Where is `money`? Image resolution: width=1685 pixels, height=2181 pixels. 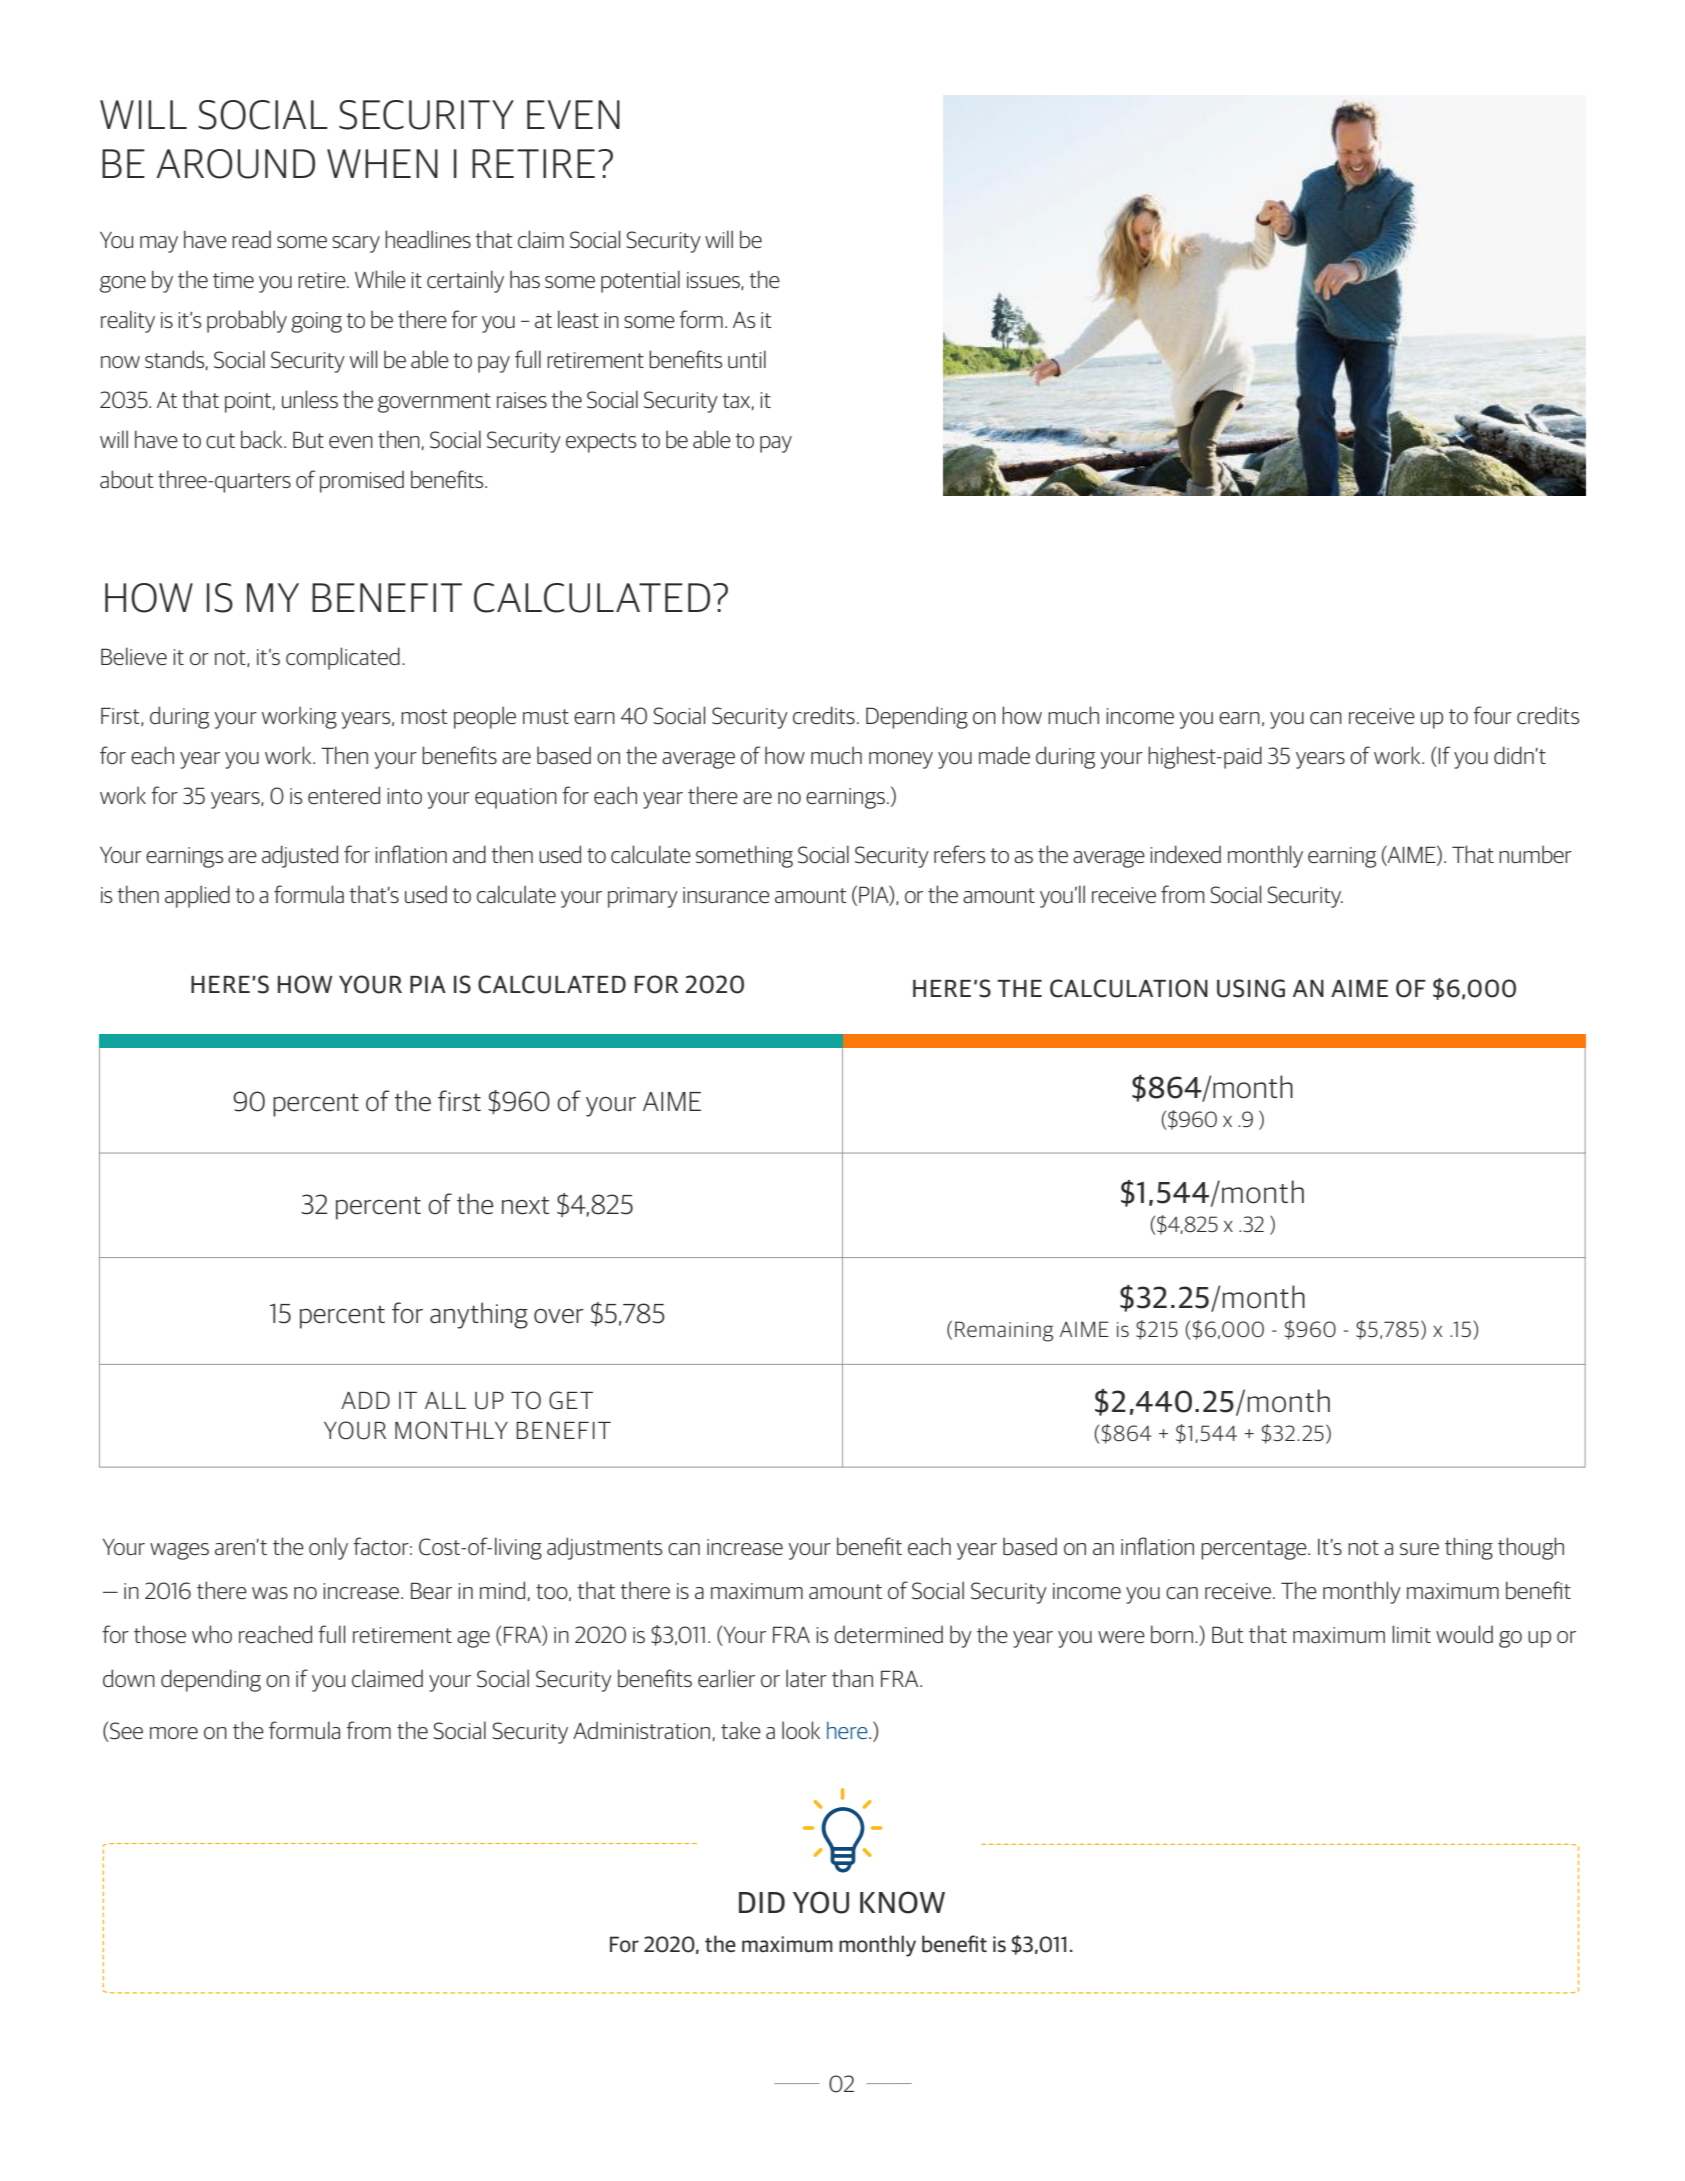 money is located at coordinates (901, 760).
